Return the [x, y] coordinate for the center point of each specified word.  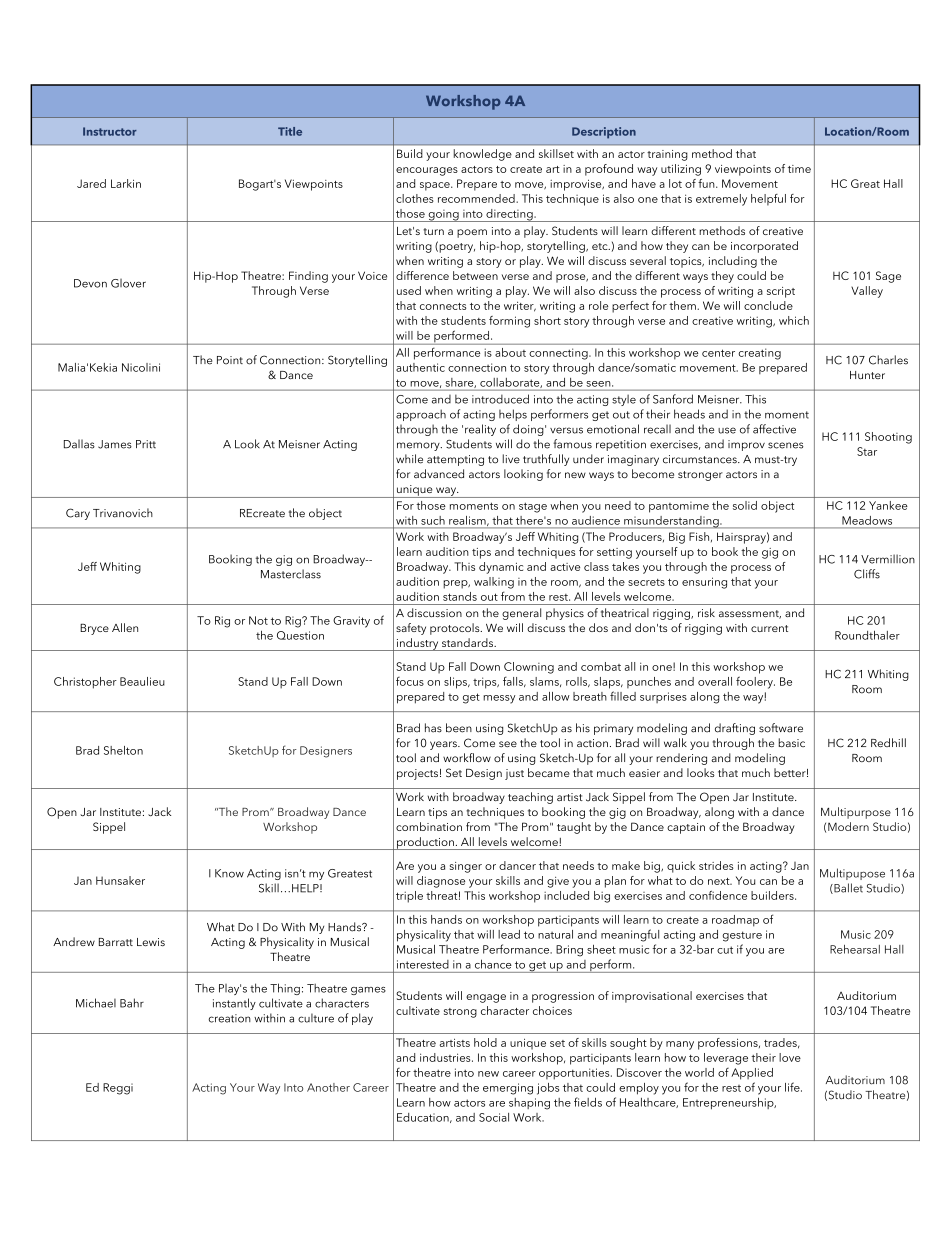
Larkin [126, 183]
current [769, 628]
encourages [427, 171]
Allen [125, 627]
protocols [456, 629]
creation [229, 1018]
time [799, 169]
